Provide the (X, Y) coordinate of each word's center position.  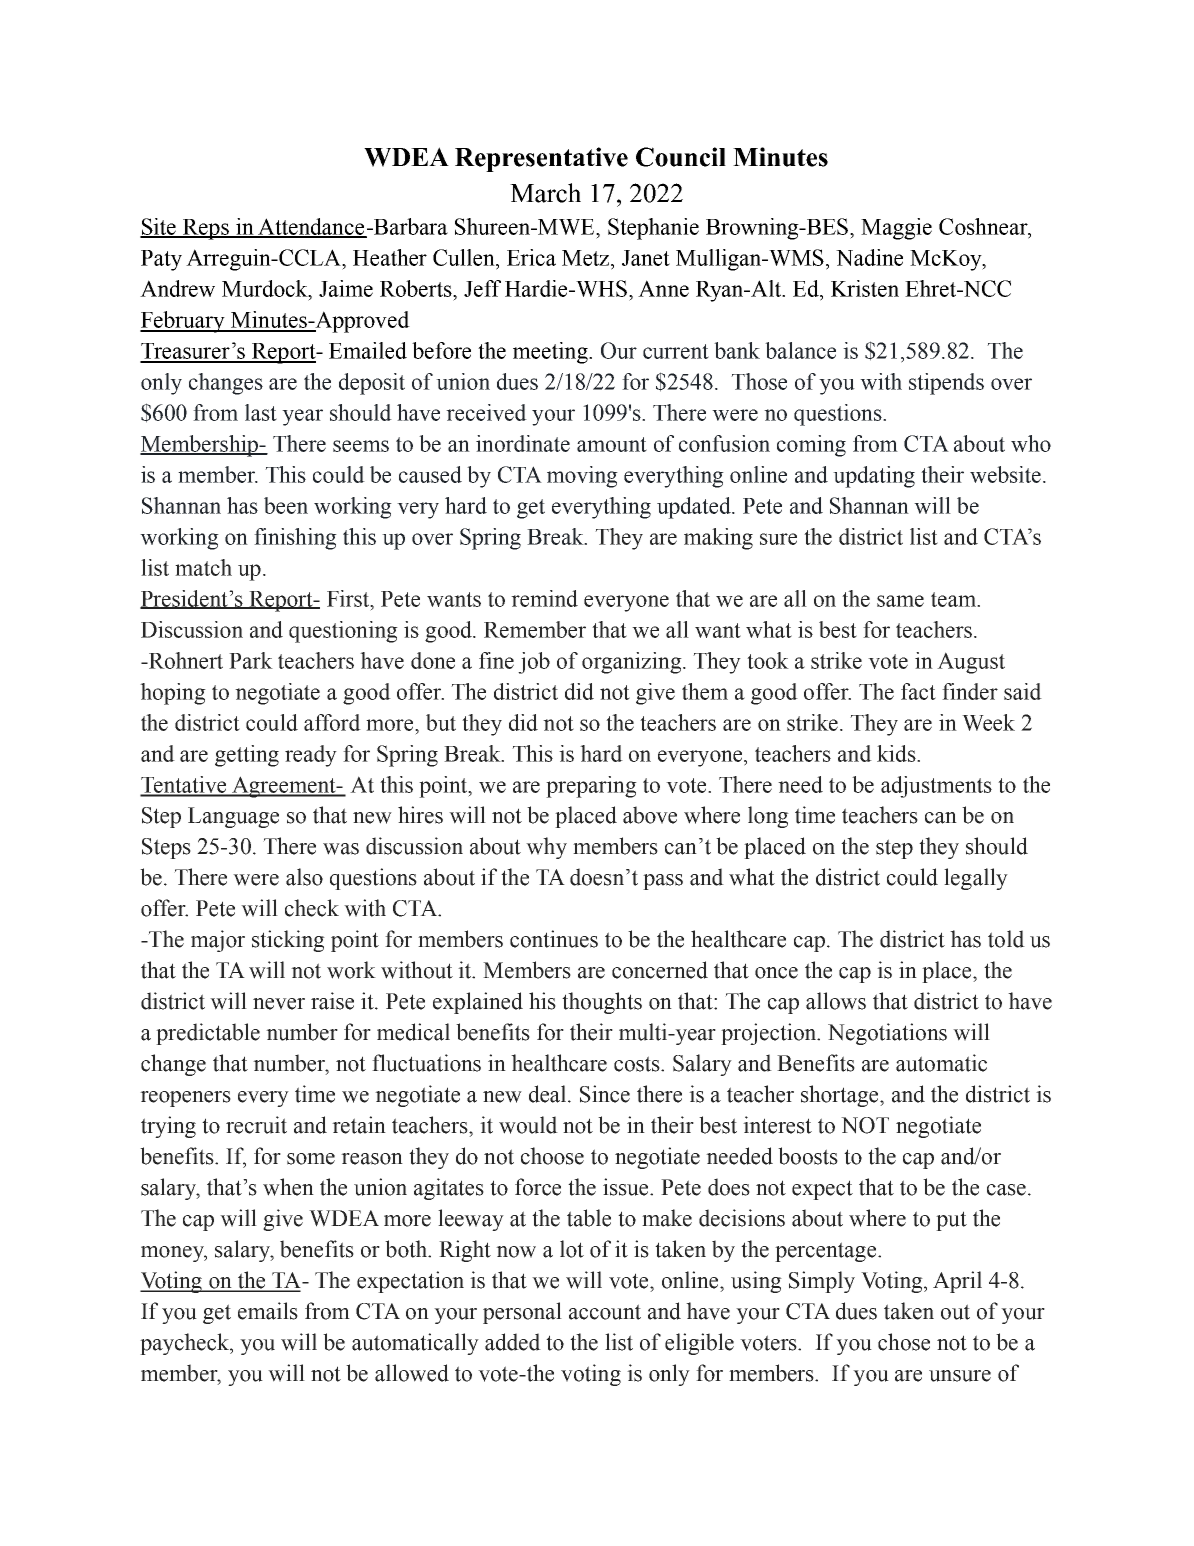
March (545, 193)
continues (554, 939)
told (1006, 939)
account (605, 1312)
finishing (295, 539)
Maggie (896, 229)
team (955, 599)
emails (268, 1311)
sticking (288, 941)
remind (544, 598)
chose (904, 1342)
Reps (206, 229)
